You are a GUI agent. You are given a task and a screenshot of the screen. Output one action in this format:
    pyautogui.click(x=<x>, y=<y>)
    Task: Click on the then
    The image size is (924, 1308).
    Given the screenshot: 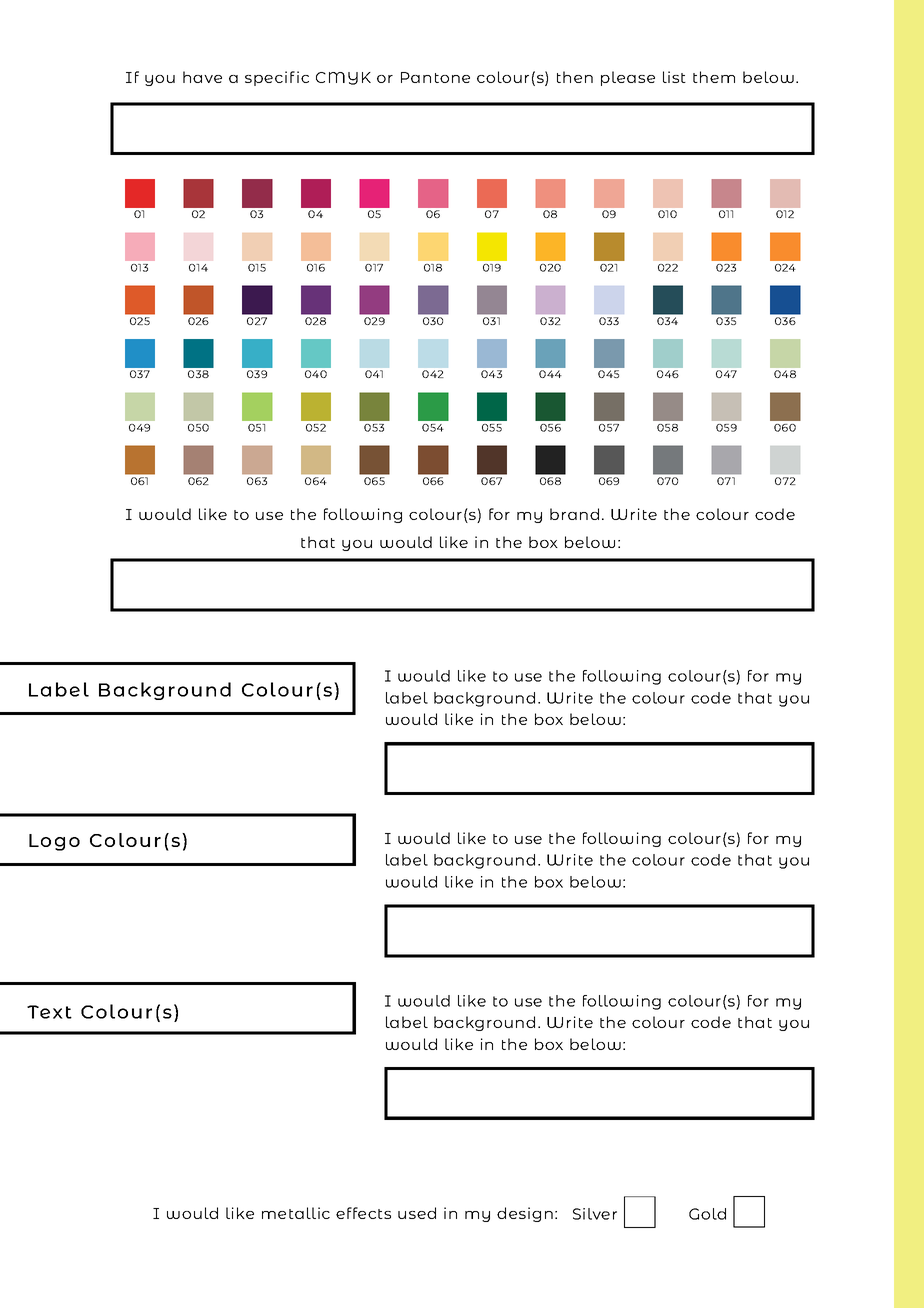 What is the action you would take?
    pyautogui.click(x=575, y=77)
